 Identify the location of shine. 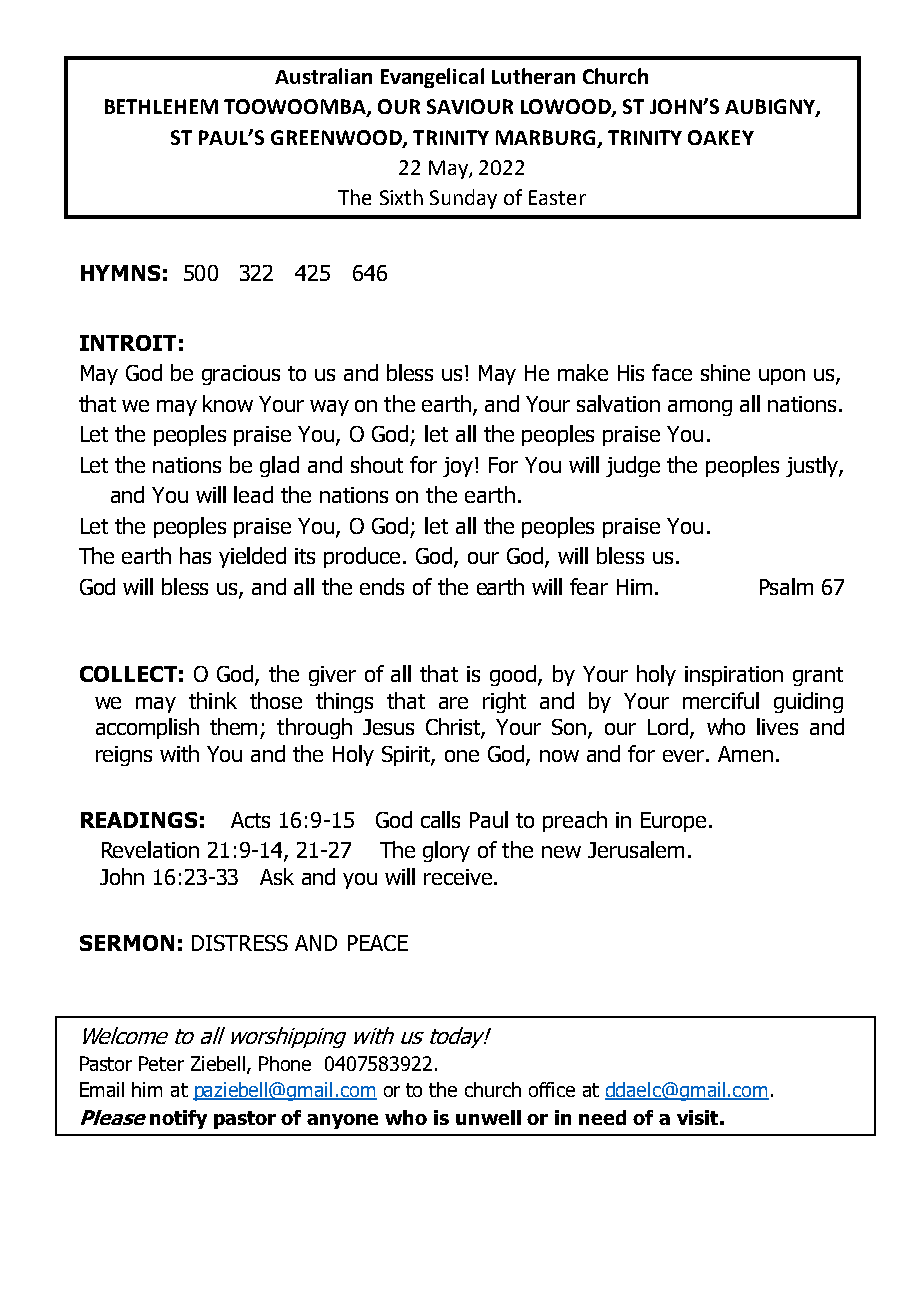
(725, 372).
